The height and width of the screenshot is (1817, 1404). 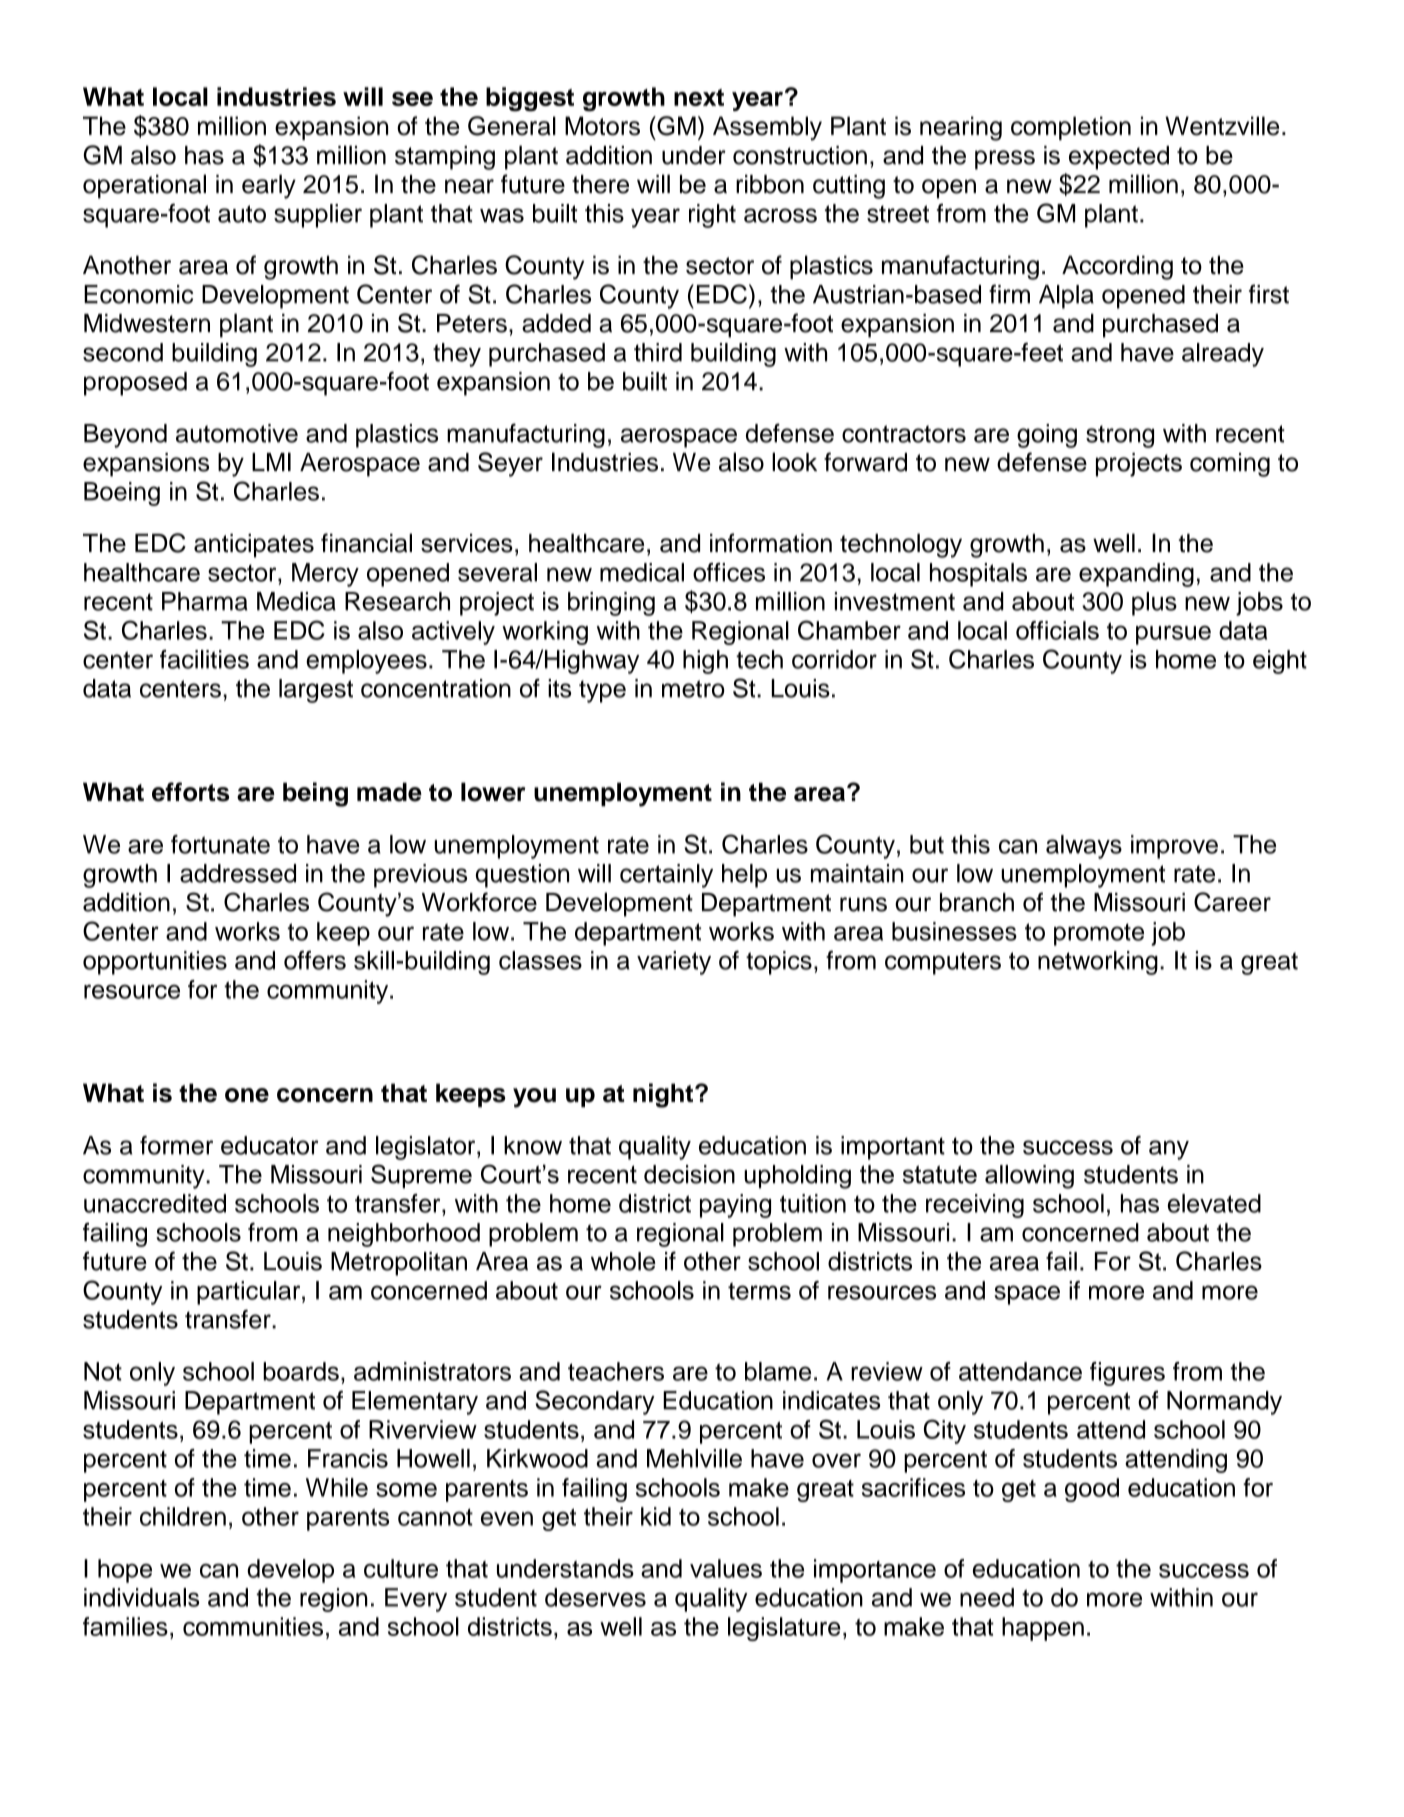 What do you see at coordinates (1119, 158) in the screenshot?
I see `expected` at bounding box center [1119, 158].
